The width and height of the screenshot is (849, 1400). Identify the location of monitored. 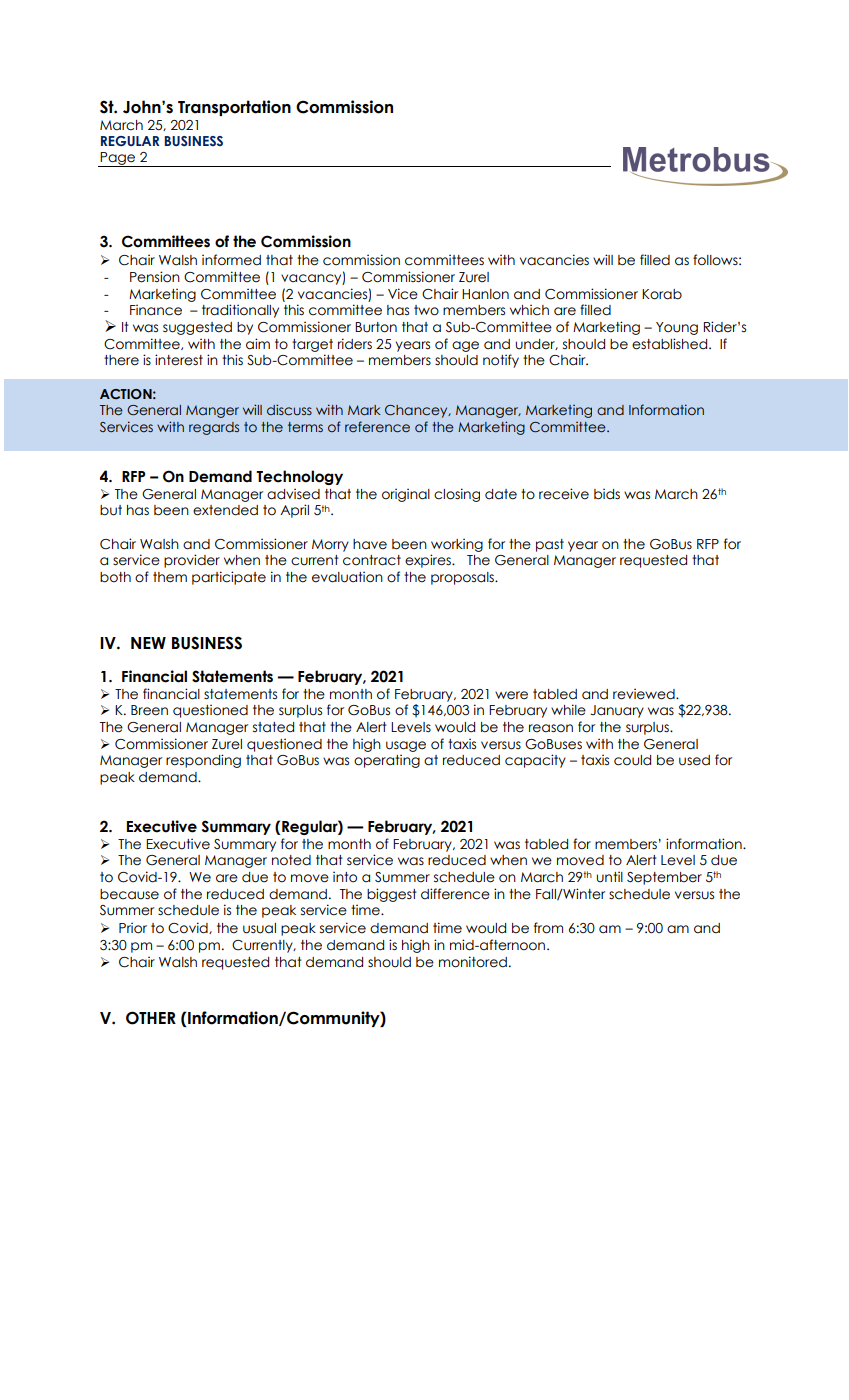
(473, 962).
